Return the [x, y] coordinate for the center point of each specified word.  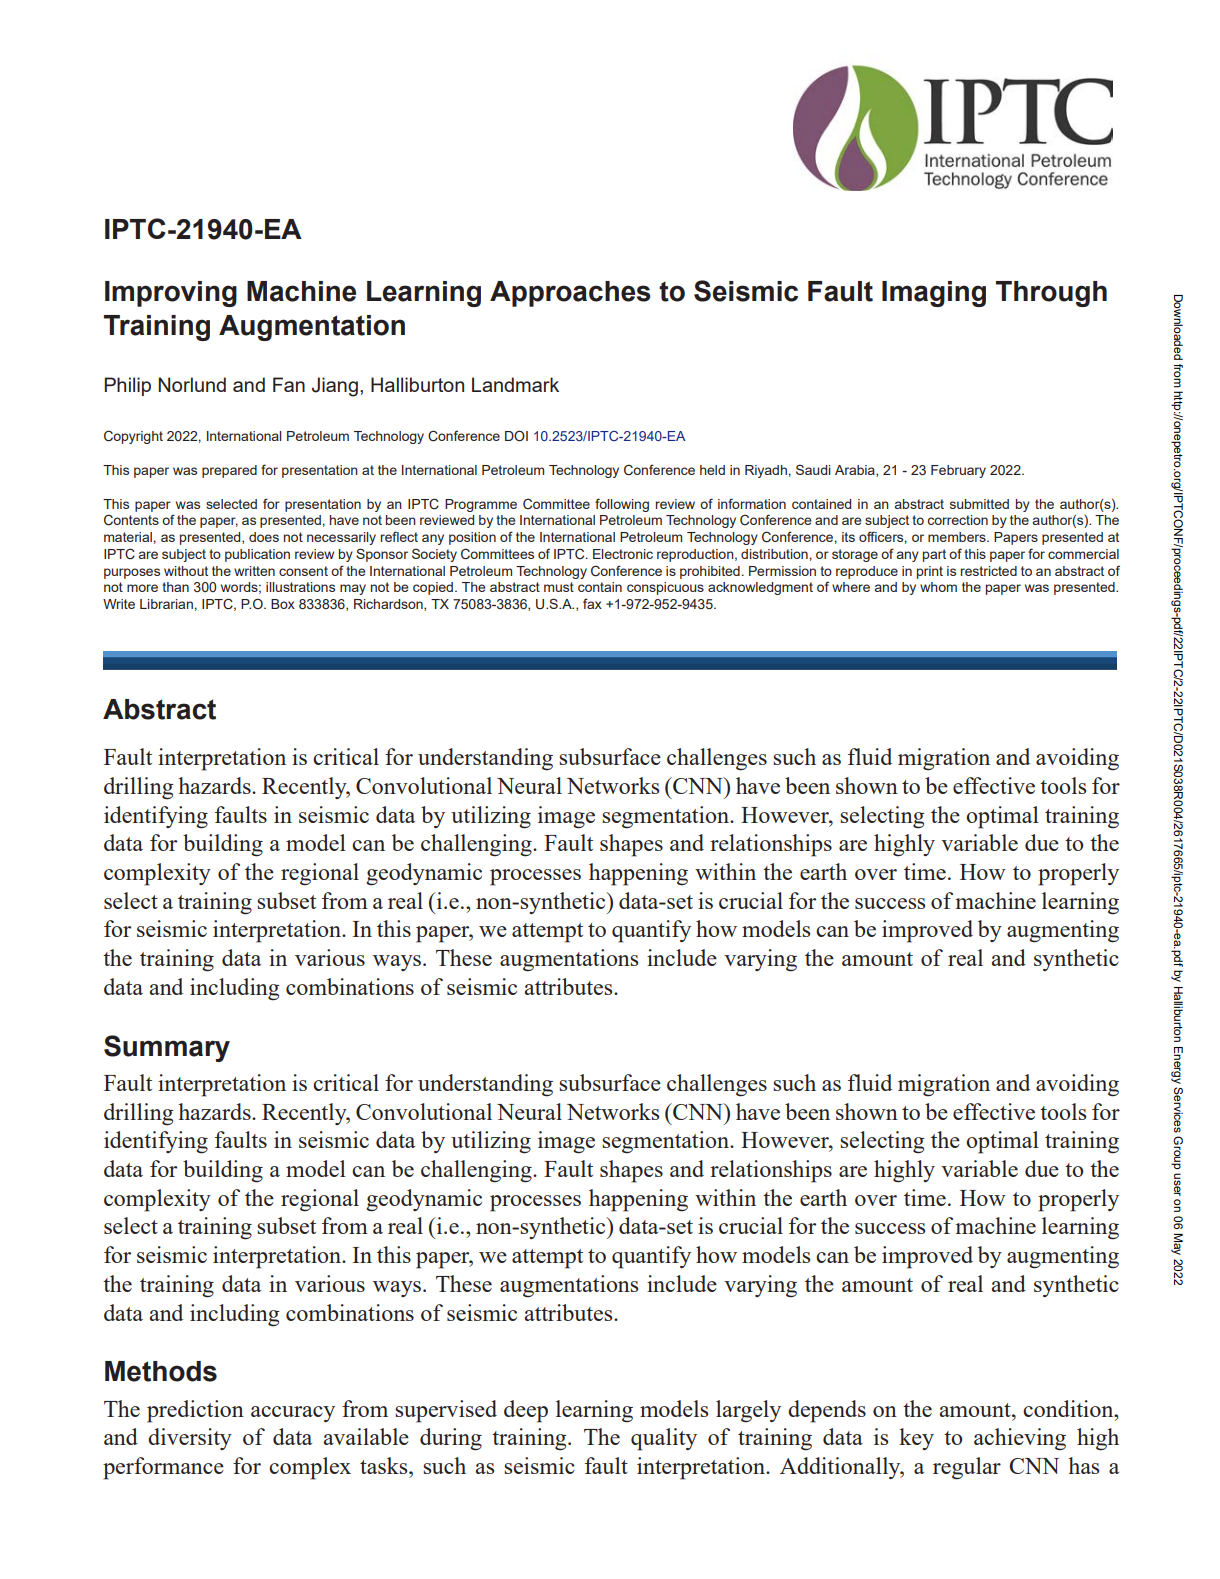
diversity [190, 1439]
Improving [171, 294]
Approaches [570, 294]
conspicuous [665, 588]
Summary [167, 1048]
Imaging [934, 294]
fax [592, 603]
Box [283, 604]
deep [526, 1411]
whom [938, 587]
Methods [161, 1371]
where [851, 587]
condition [1069, 1408]
